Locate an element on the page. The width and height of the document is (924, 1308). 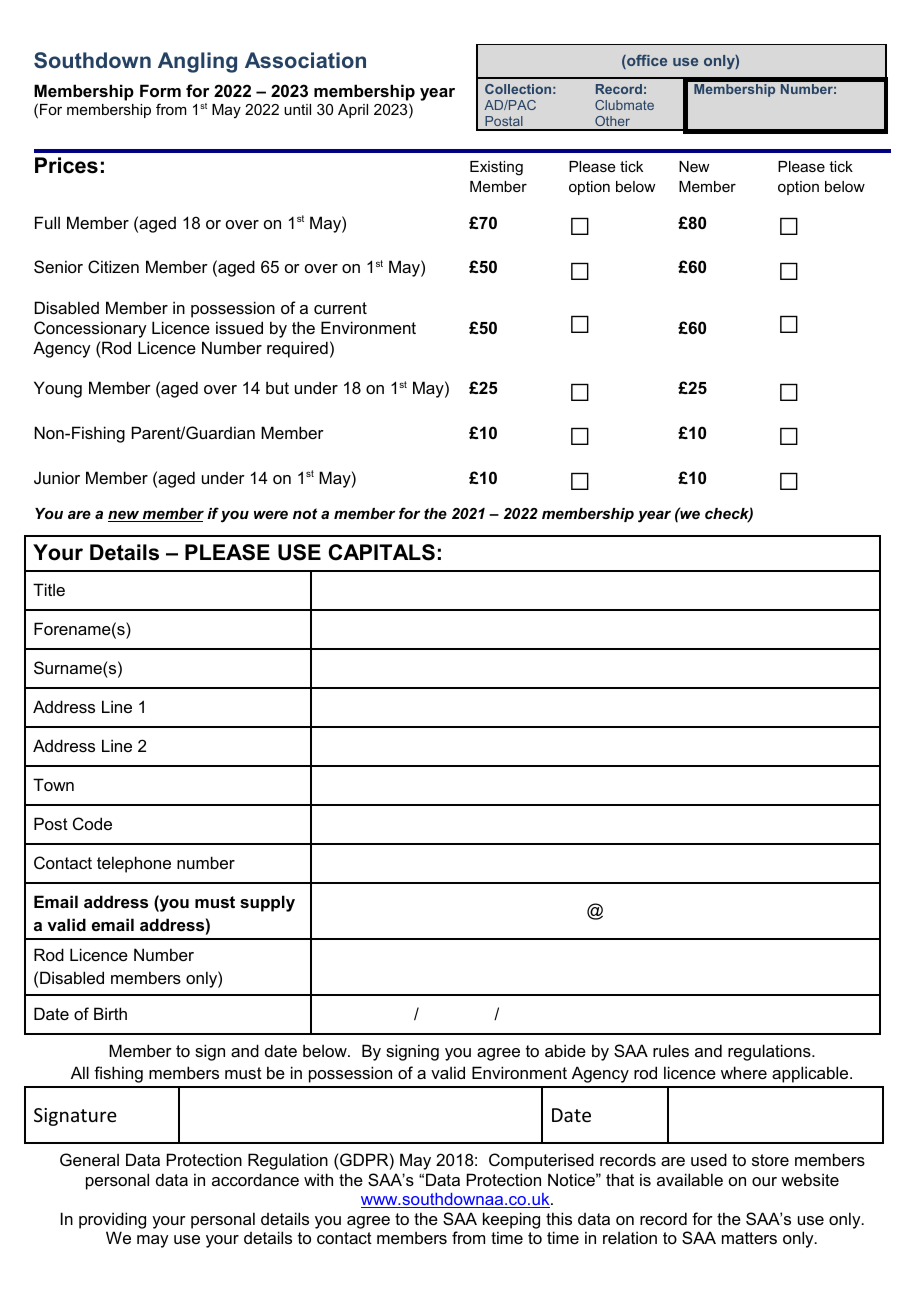
office is located at coordinates (646, 62).
